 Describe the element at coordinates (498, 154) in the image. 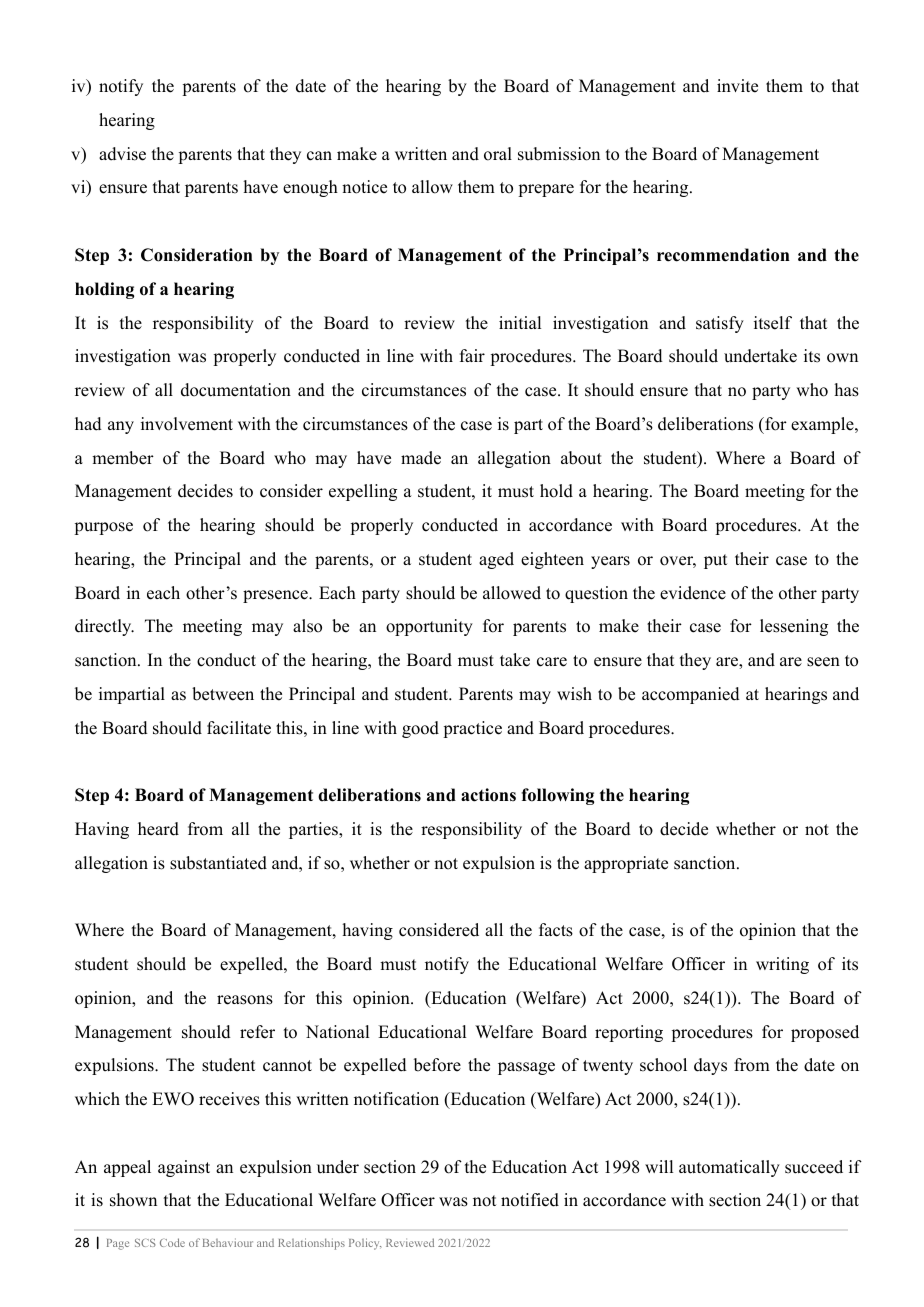

I see `oral` at that location.
